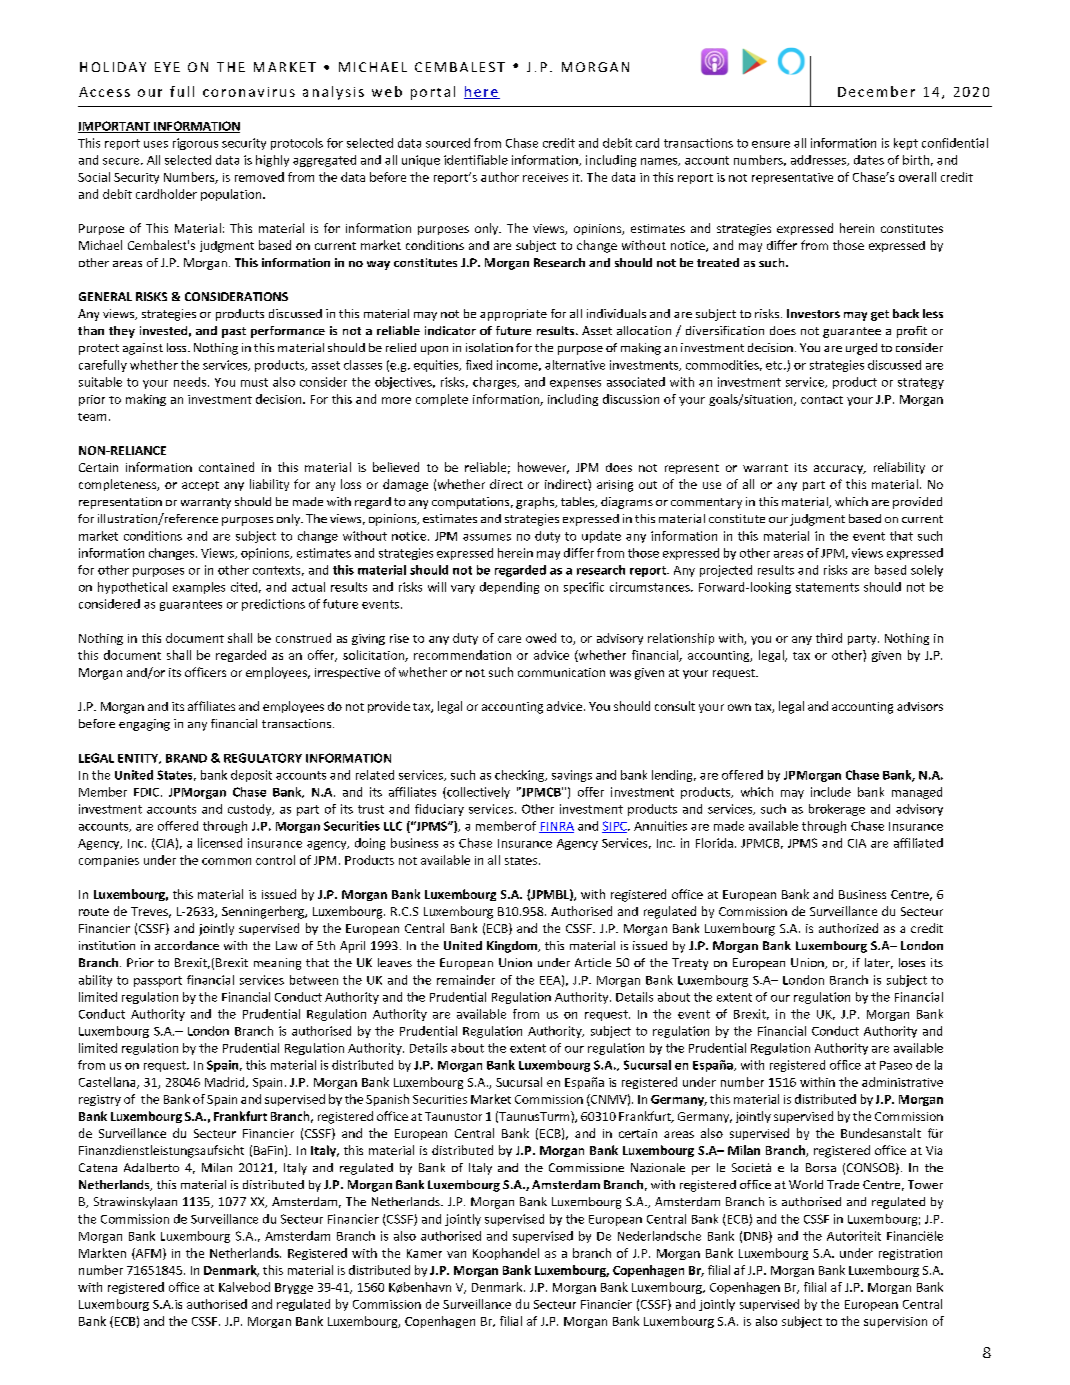 The height and width of the page is (1385, 1070). I want to click on December, so click(876, 91).
